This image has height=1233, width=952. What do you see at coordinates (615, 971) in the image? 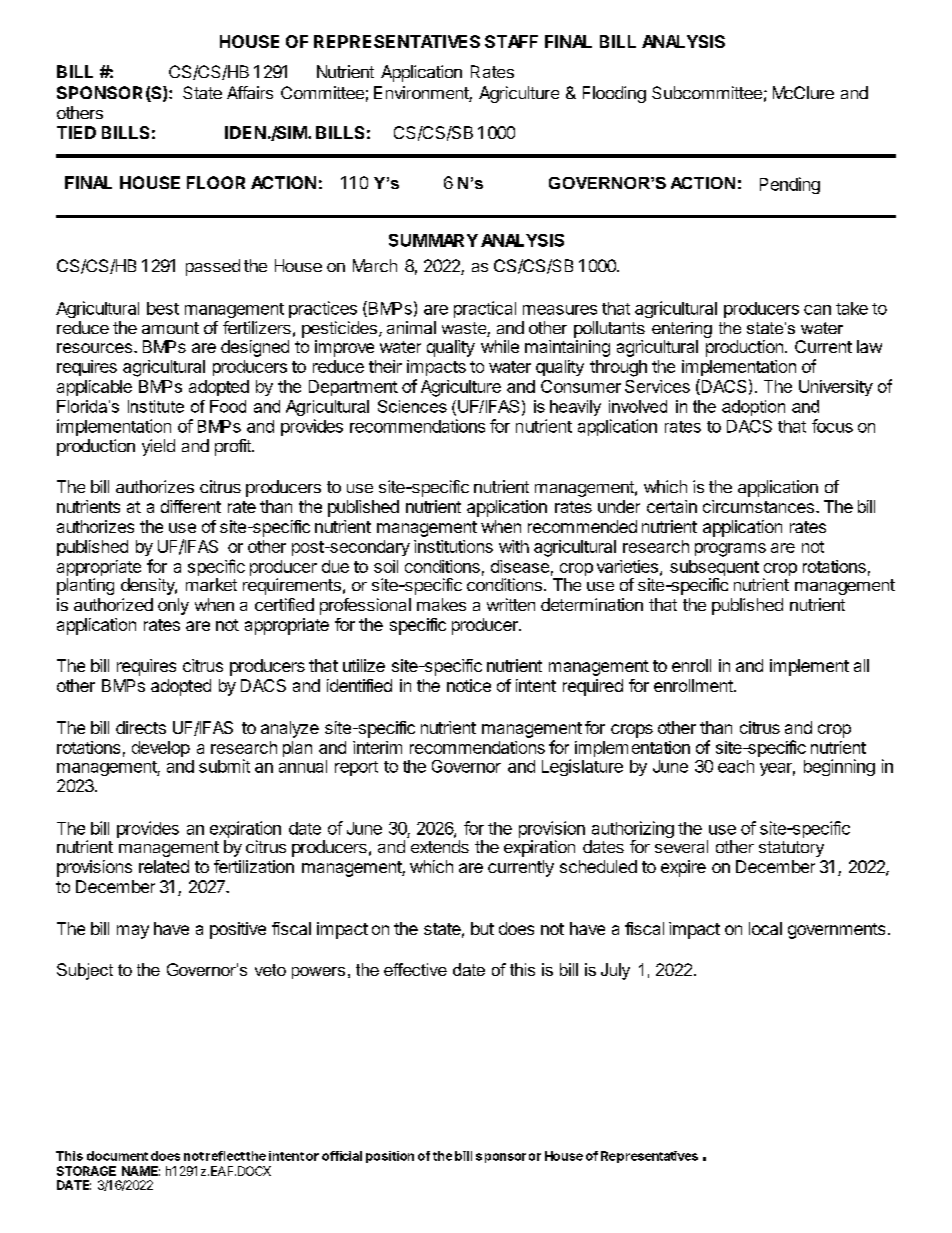
I see `July` at bounding box center [615, 971].
